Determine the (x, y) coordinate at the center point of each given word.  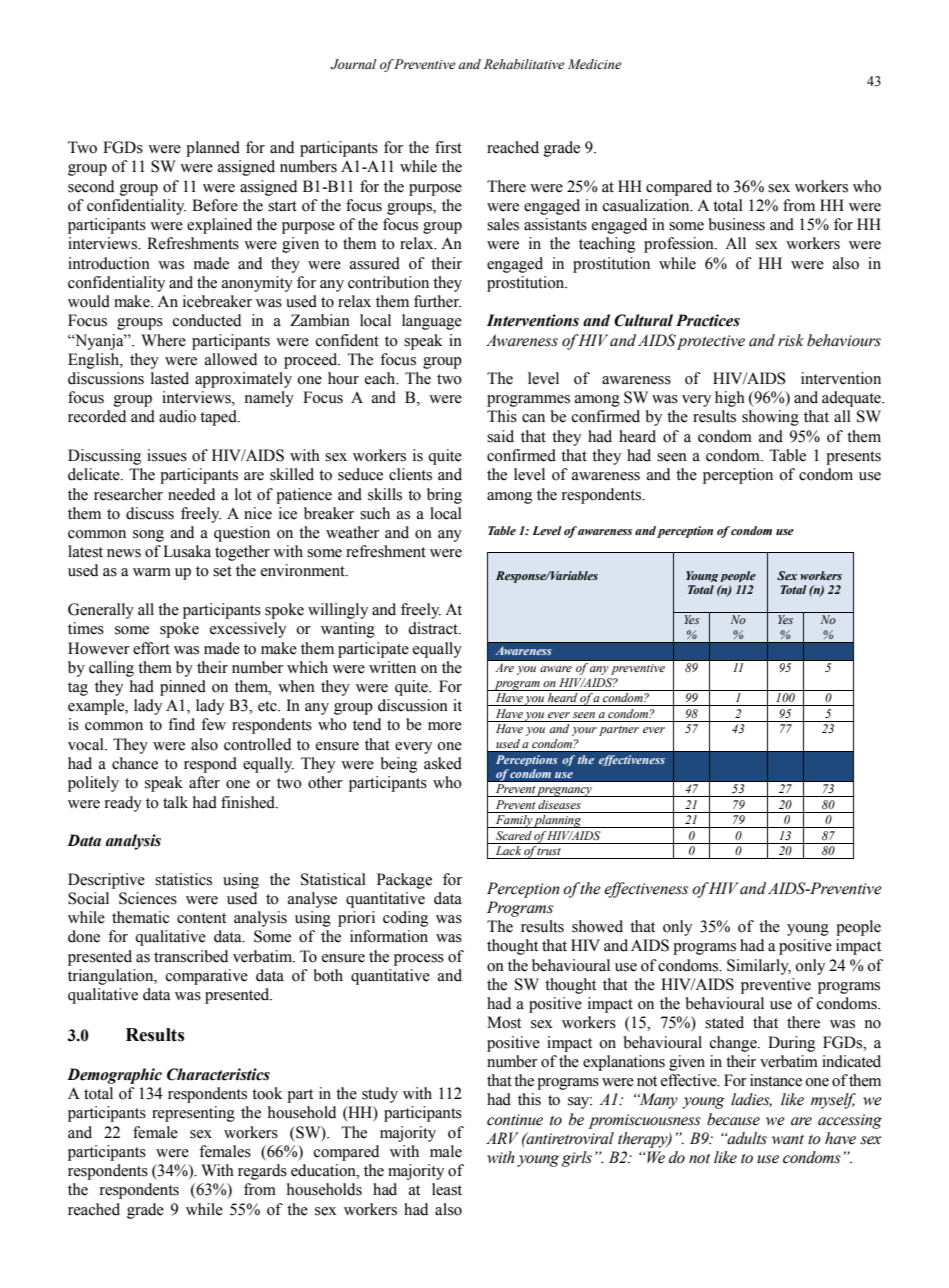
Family (513, 821)
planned (213, 149)
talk (175, 802)
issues (167, 455)
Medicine (595, 64)
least (447, 1189)
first (448, 147)
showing (770, 418)
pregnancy (565, 792)
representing (193, 1114)
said (500, 436)
